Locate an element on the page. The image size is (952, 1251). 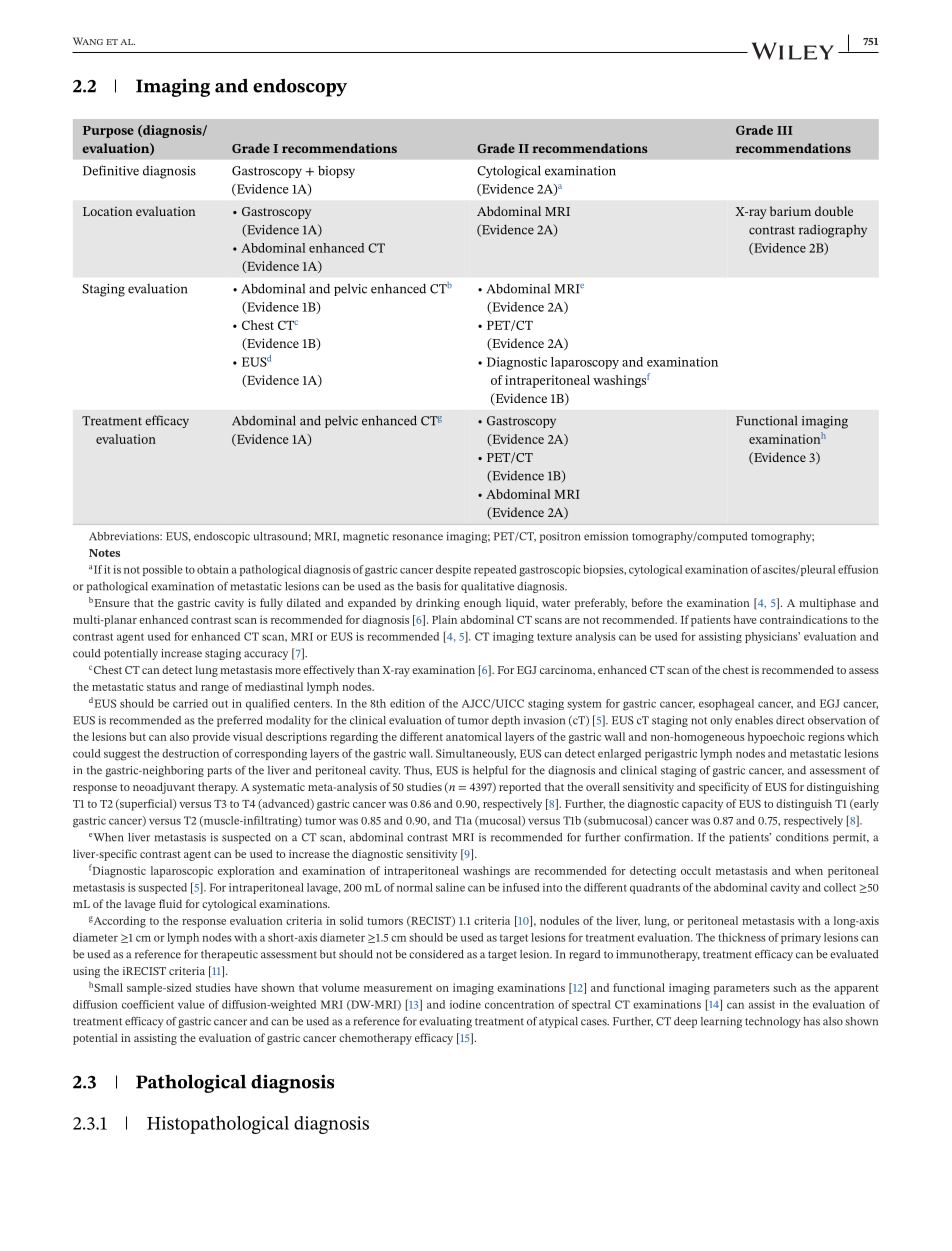
endoscopy is located at coordinates (300, 87).
